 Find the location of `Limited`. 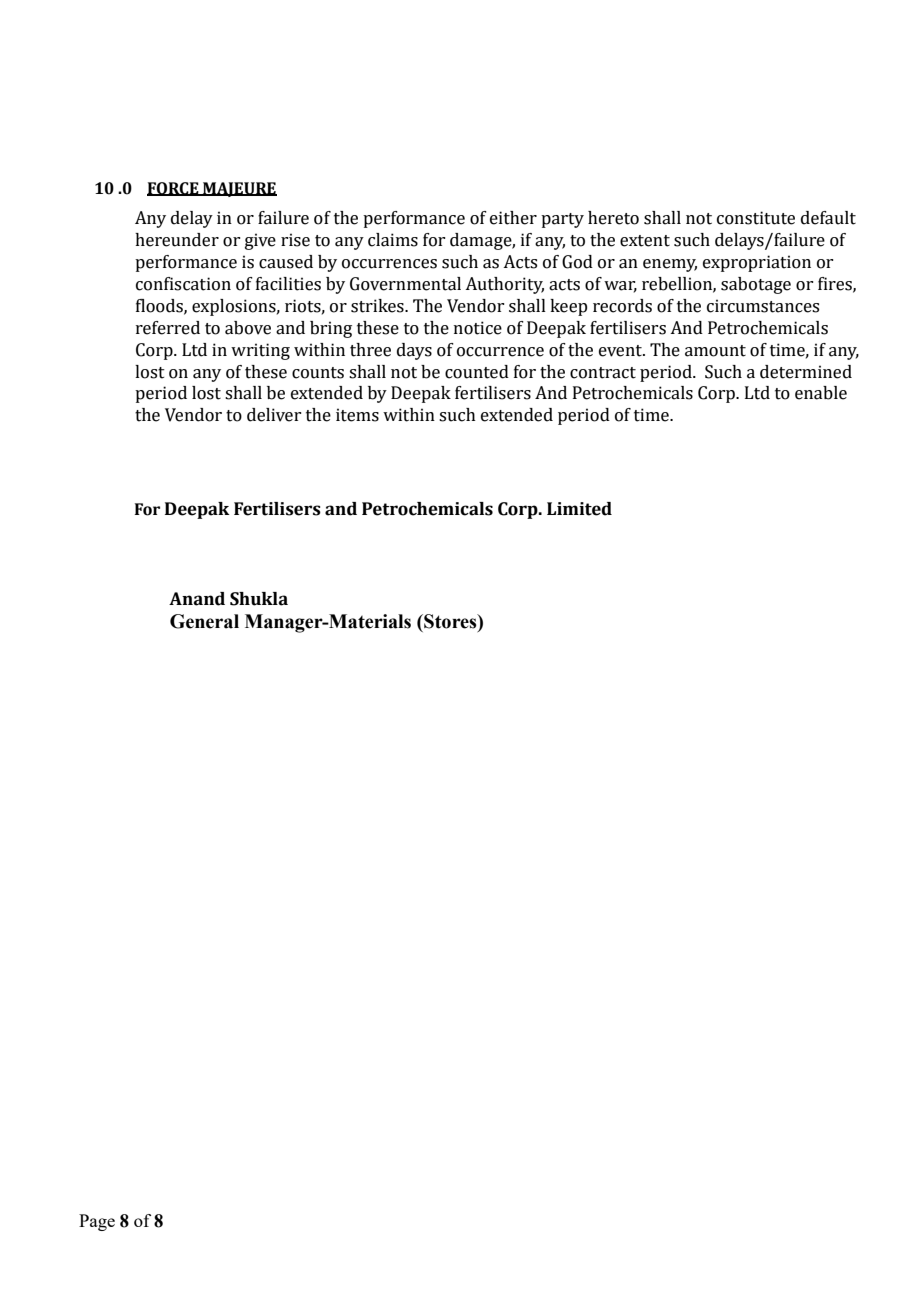

Limited is located at coordinates (579, 509).
